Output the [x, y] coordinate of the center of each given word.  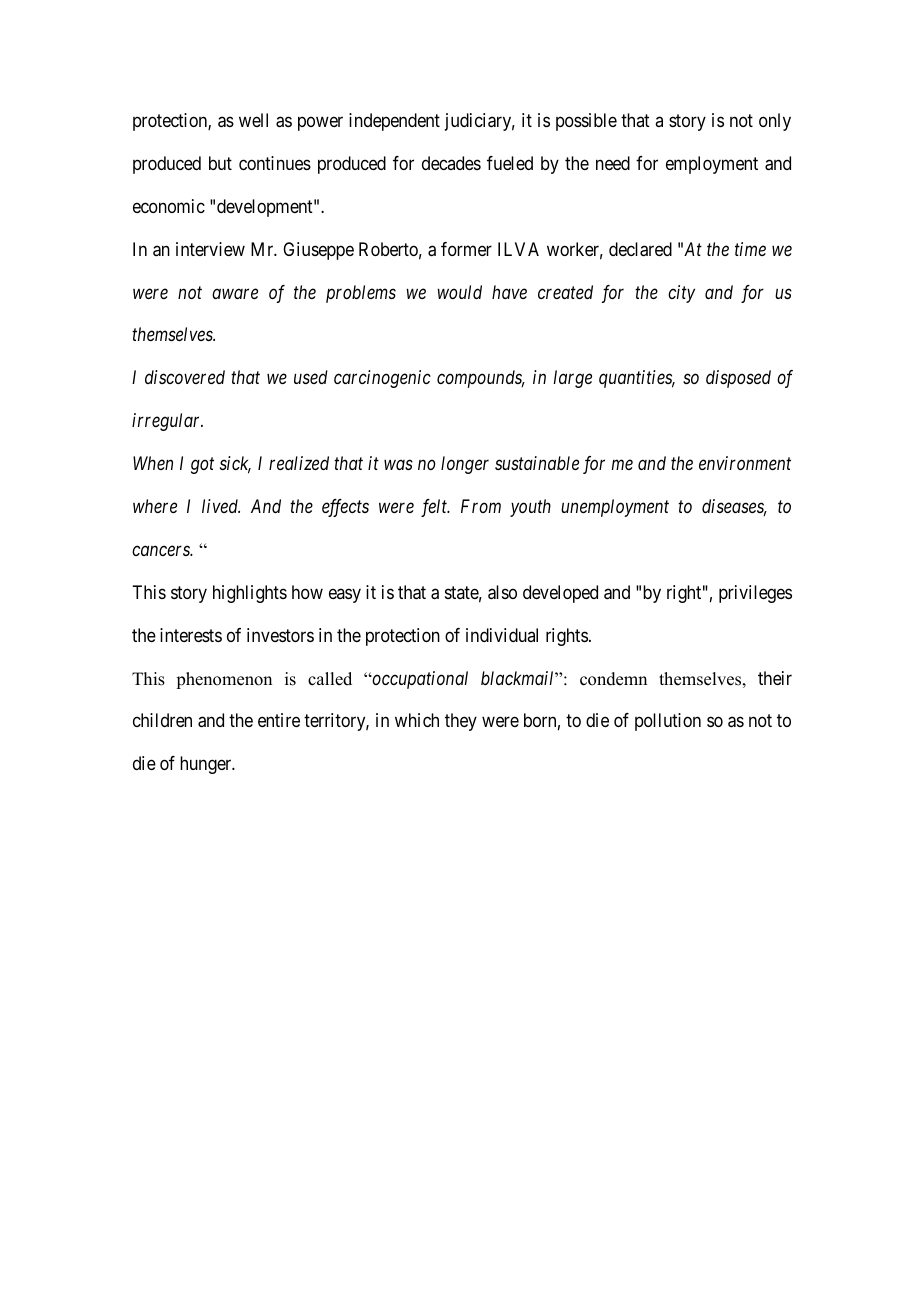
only [775, 122]
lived [221, 506]
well [253, 120]
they [461, 722]
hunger [207, 765]
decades [451, 163]
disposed [738, 379]
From [481, 506]
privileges [755, 594]
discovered [185, 377]
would [459, 292]
